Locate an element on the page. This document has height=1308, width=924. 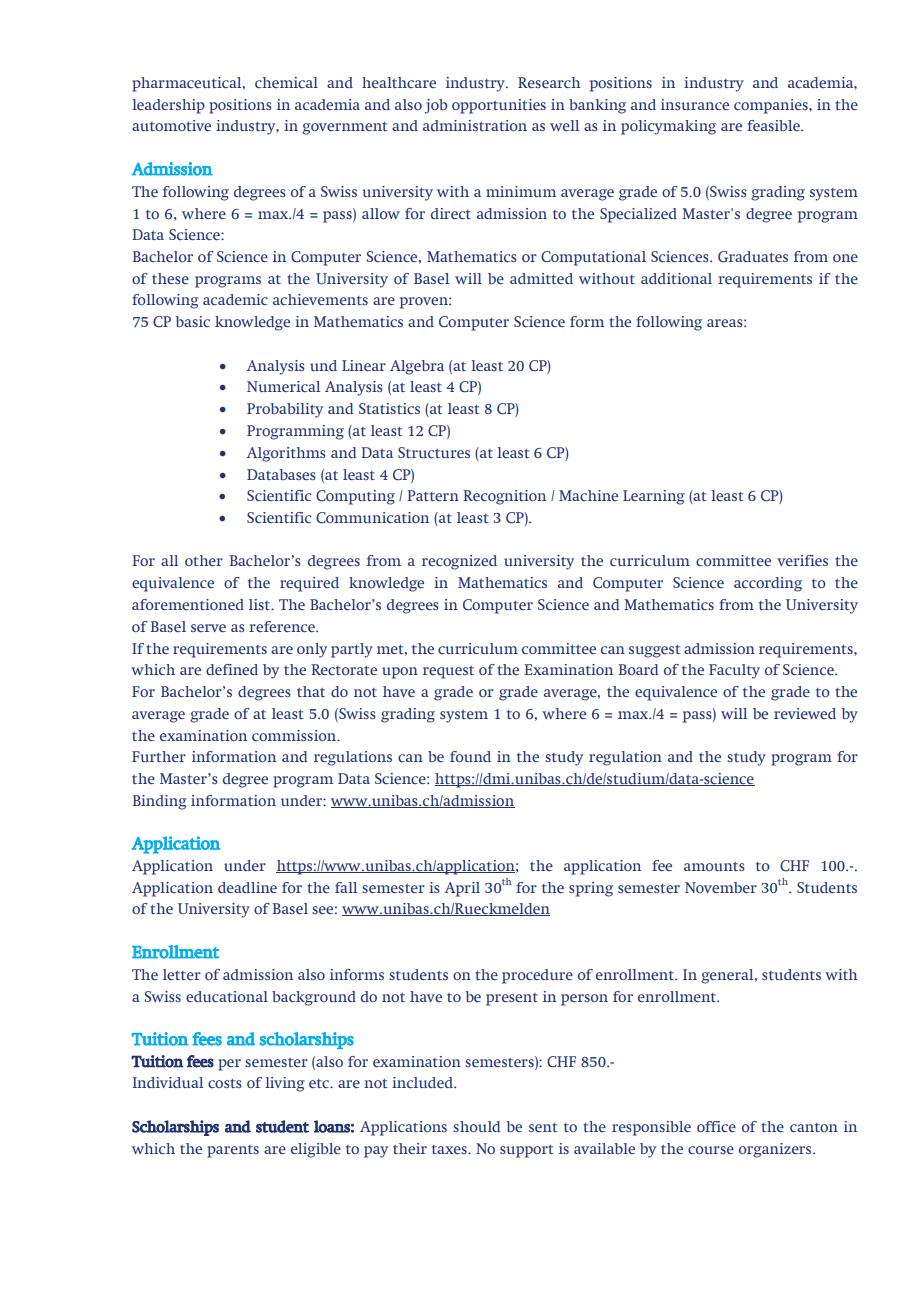
recognized is located at coordinates (459, 562).
